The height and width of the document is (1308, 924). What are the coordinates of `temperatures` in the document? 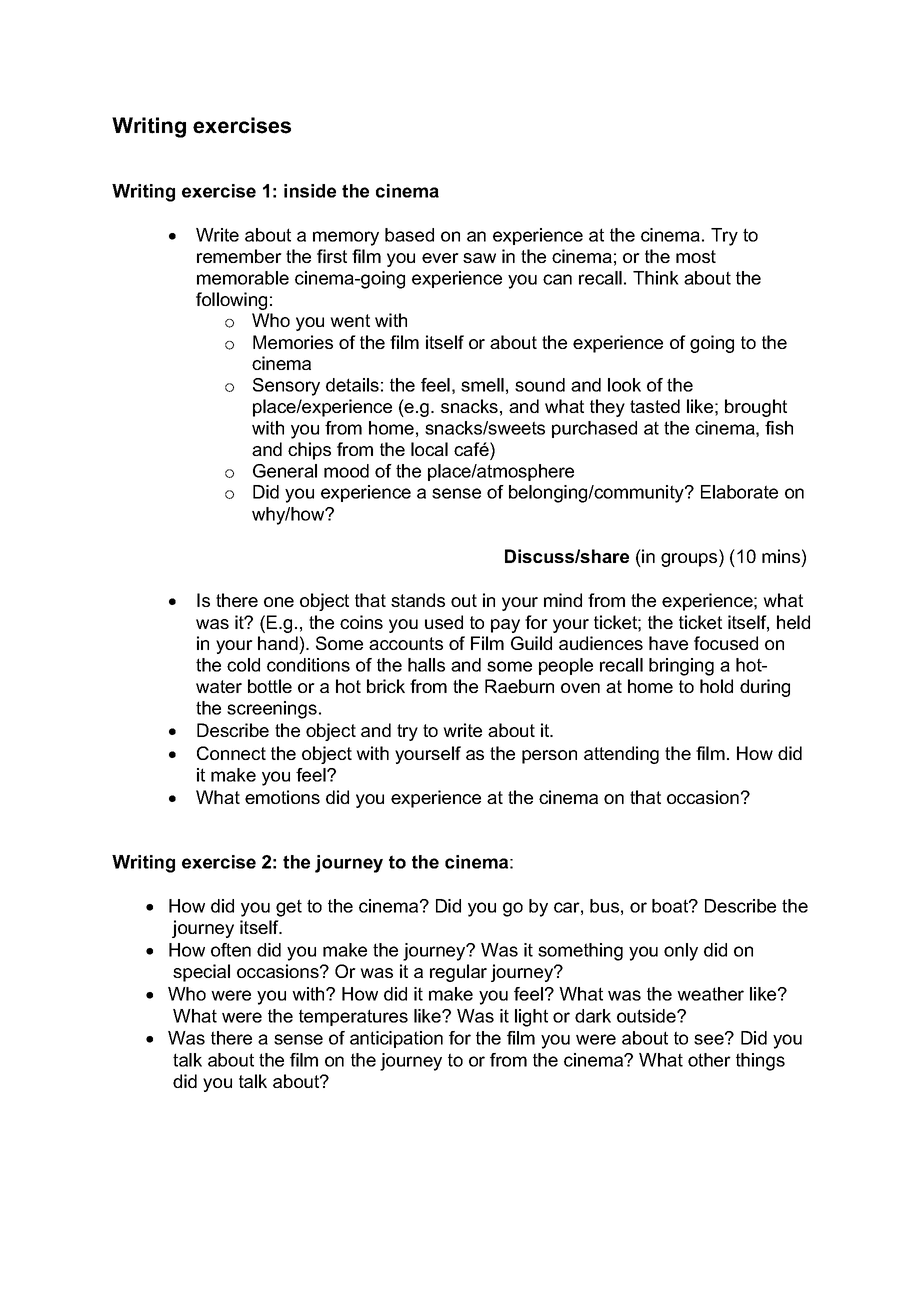 It's located at (353, 1017).
